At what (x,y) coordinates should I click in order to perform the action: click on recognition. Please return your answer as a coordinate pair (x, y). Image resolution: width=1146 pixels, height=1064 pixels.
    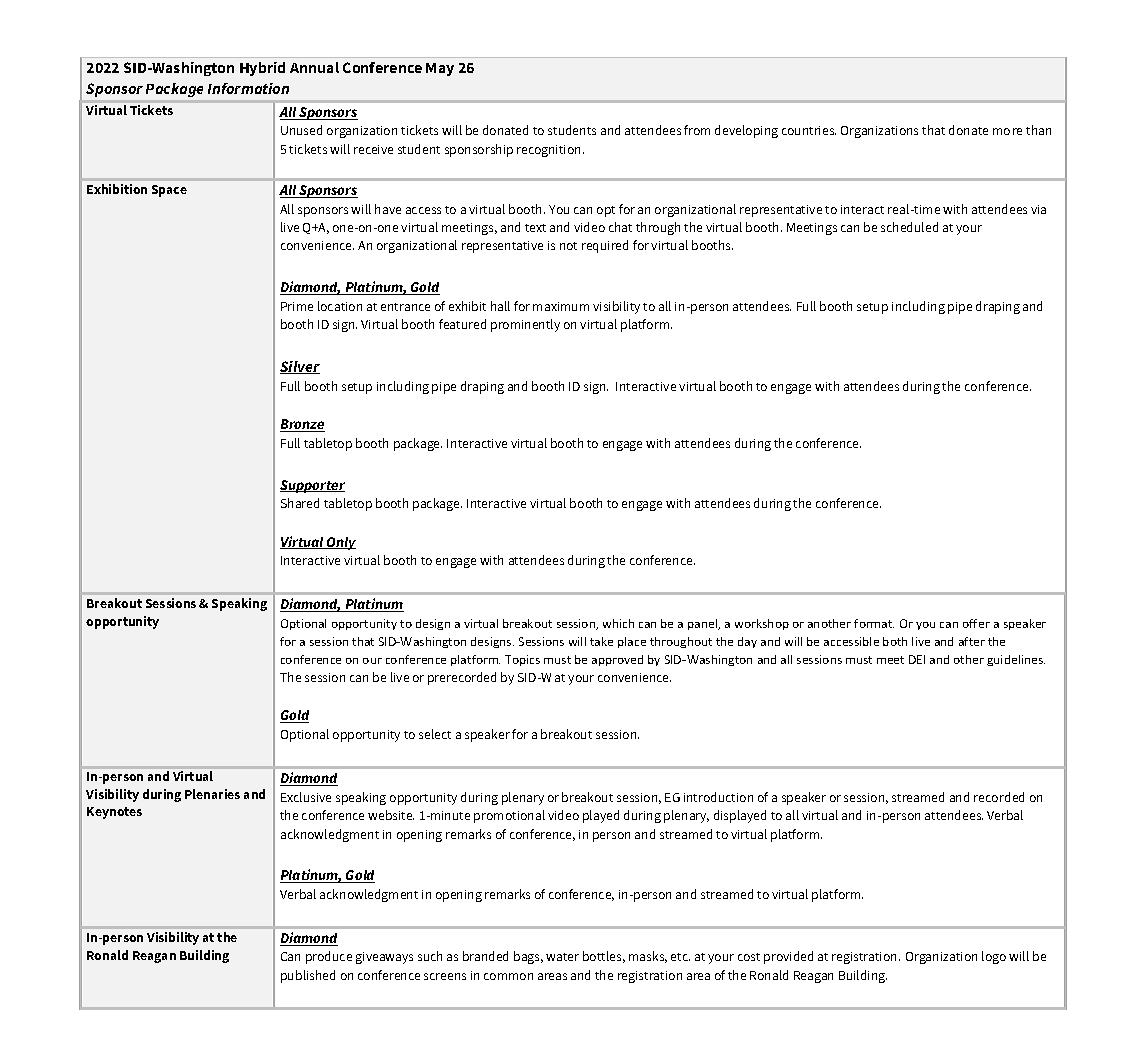
    Looking at the image, I should click on (550, 151).
